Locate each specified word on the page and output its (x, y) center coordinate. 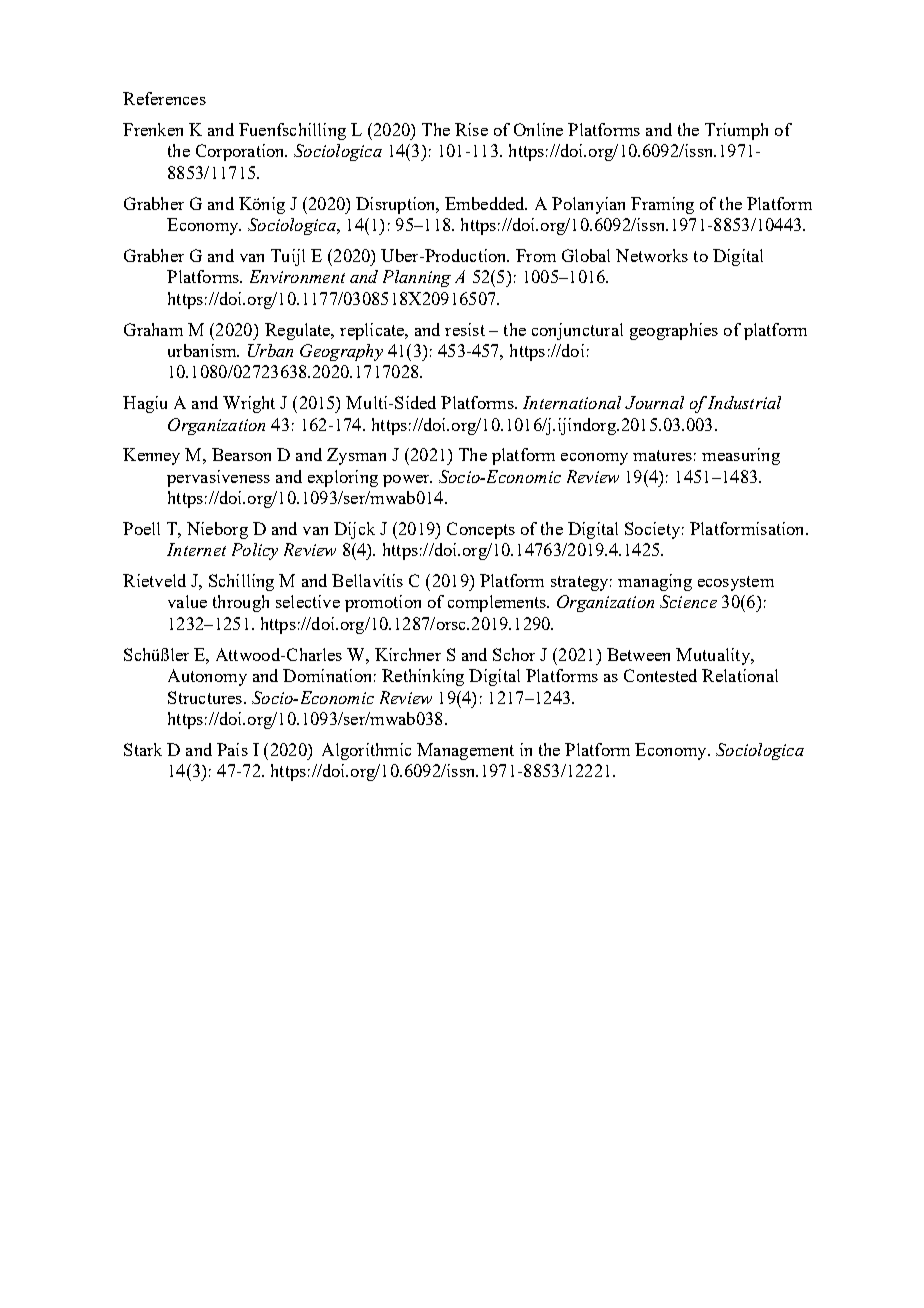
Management (465, 751)
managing (655, 582)
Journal (654, 402)
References (164, 98)
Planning (417, 278)
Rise (471, 129)
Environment (297, 276)
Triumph (736, 131)
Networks (652, 255)
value (187, 601)
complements (498, 603)
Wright (249, 404)
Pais (232, 749)
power (407, 481)
